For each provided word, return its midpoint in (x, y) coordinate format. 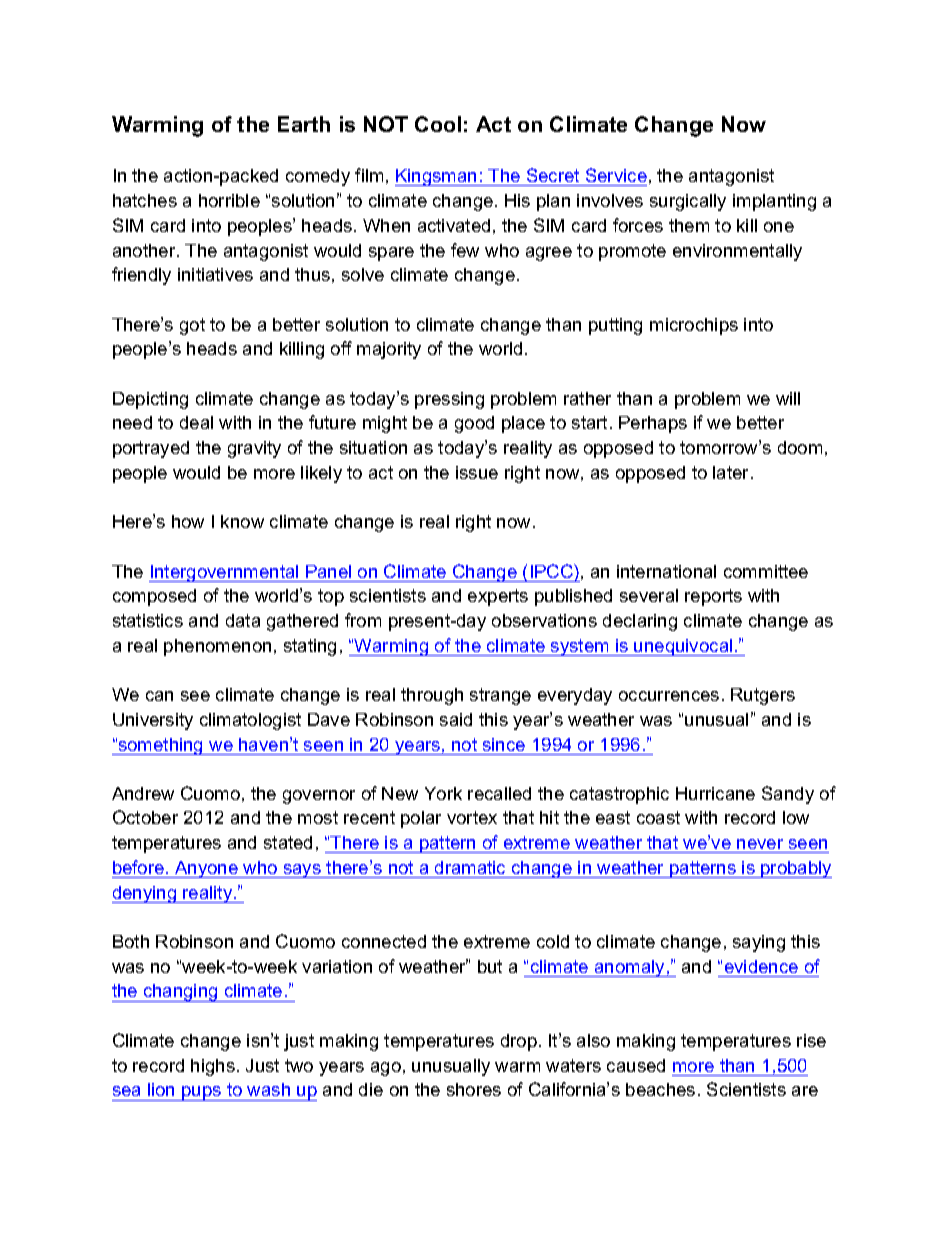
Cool (438, 124)
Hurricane (715, 793)
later (732, 472)
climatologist (250, 721)
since (504, 744)
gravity (254, 449)
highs (213, 1067)
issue (477, 472)
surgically (688, 202)
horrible (229, 200)
